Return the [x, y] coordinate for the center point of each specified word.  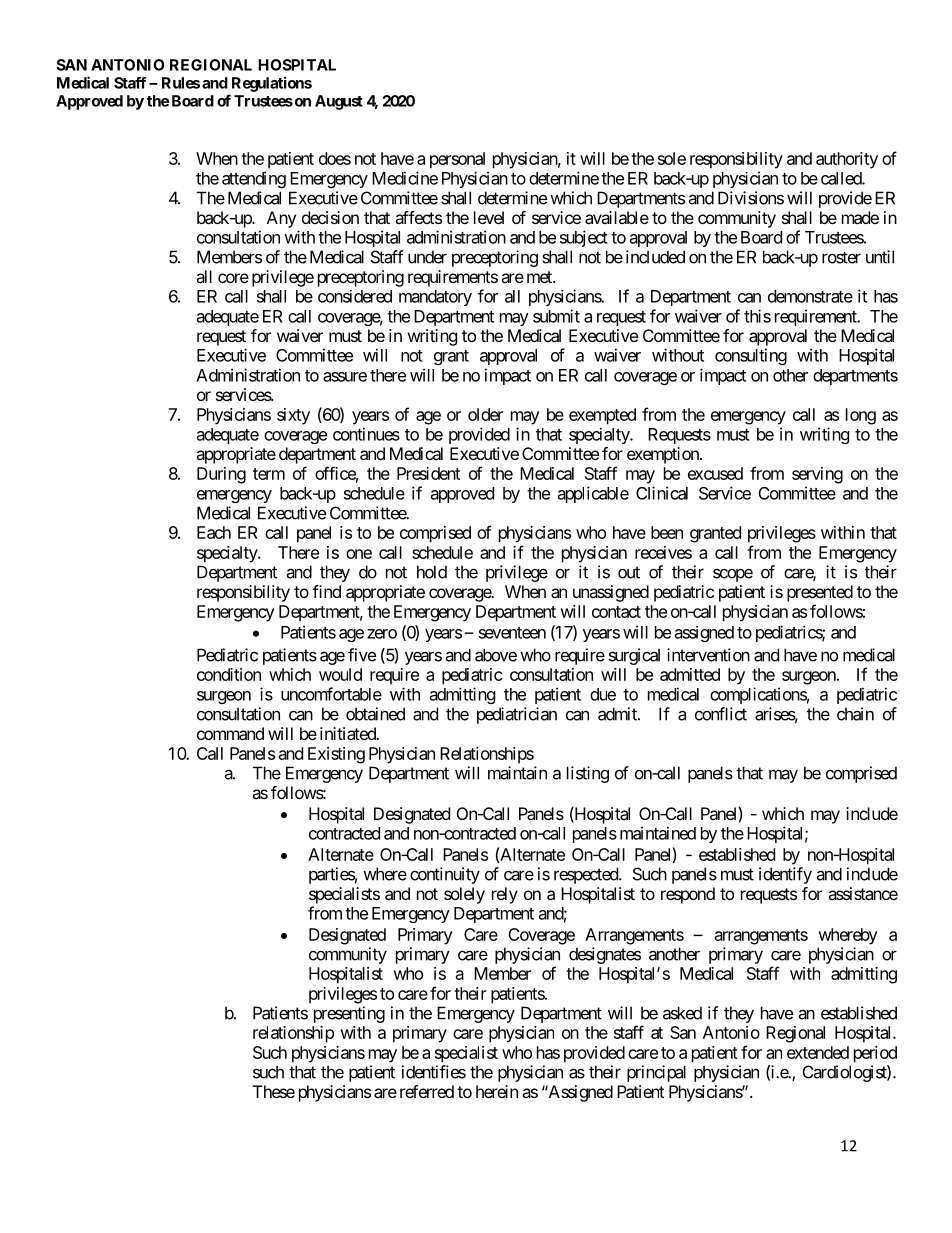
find [326, 591]
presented [820, 593]
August [339, 102]
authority [847, 160]
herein [497, 1091]
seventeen [512, 633]
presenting [349, 1014]
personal [457, 160]
